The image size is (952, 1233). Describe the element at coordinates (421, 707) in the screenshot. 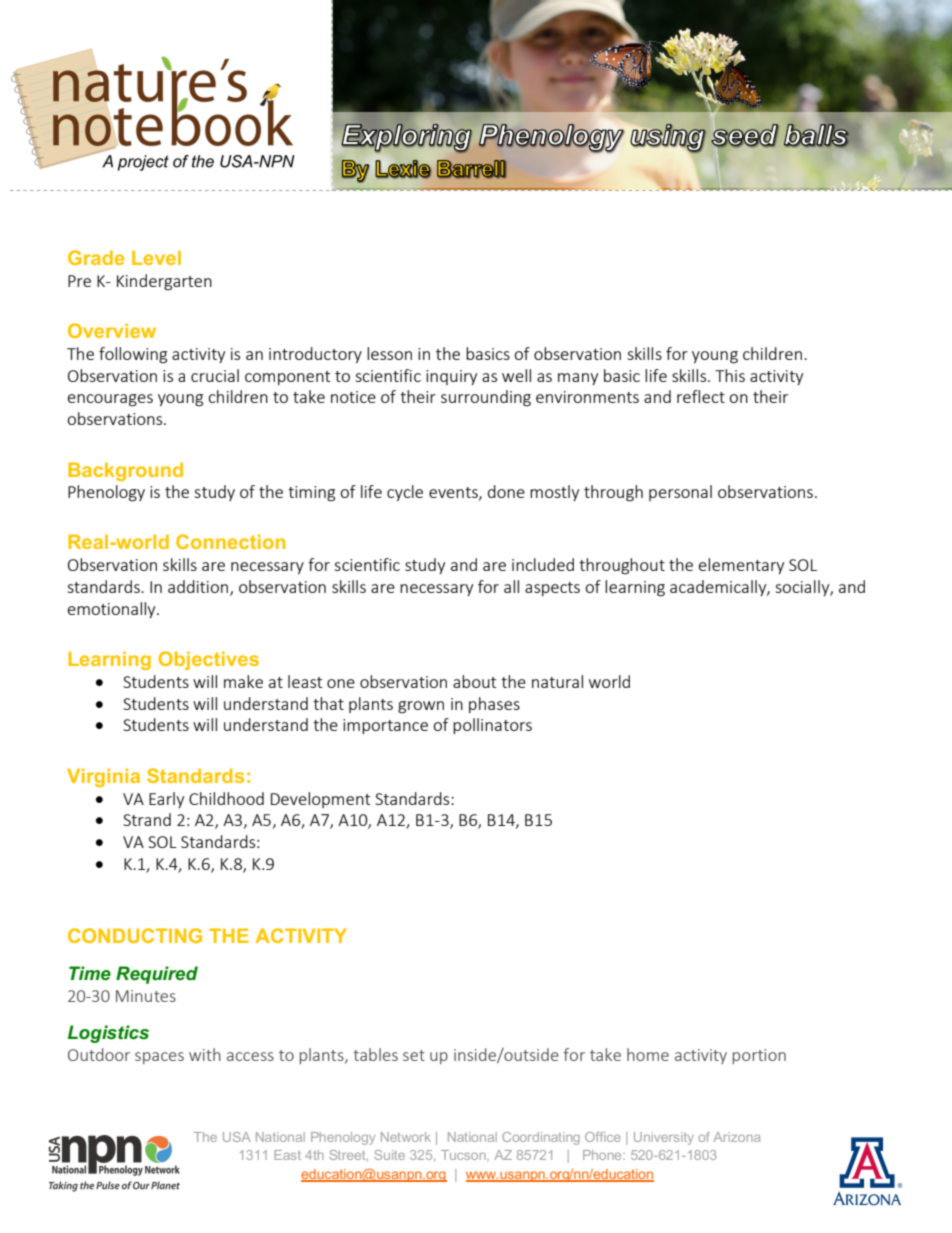

I see `grown` at that location.
